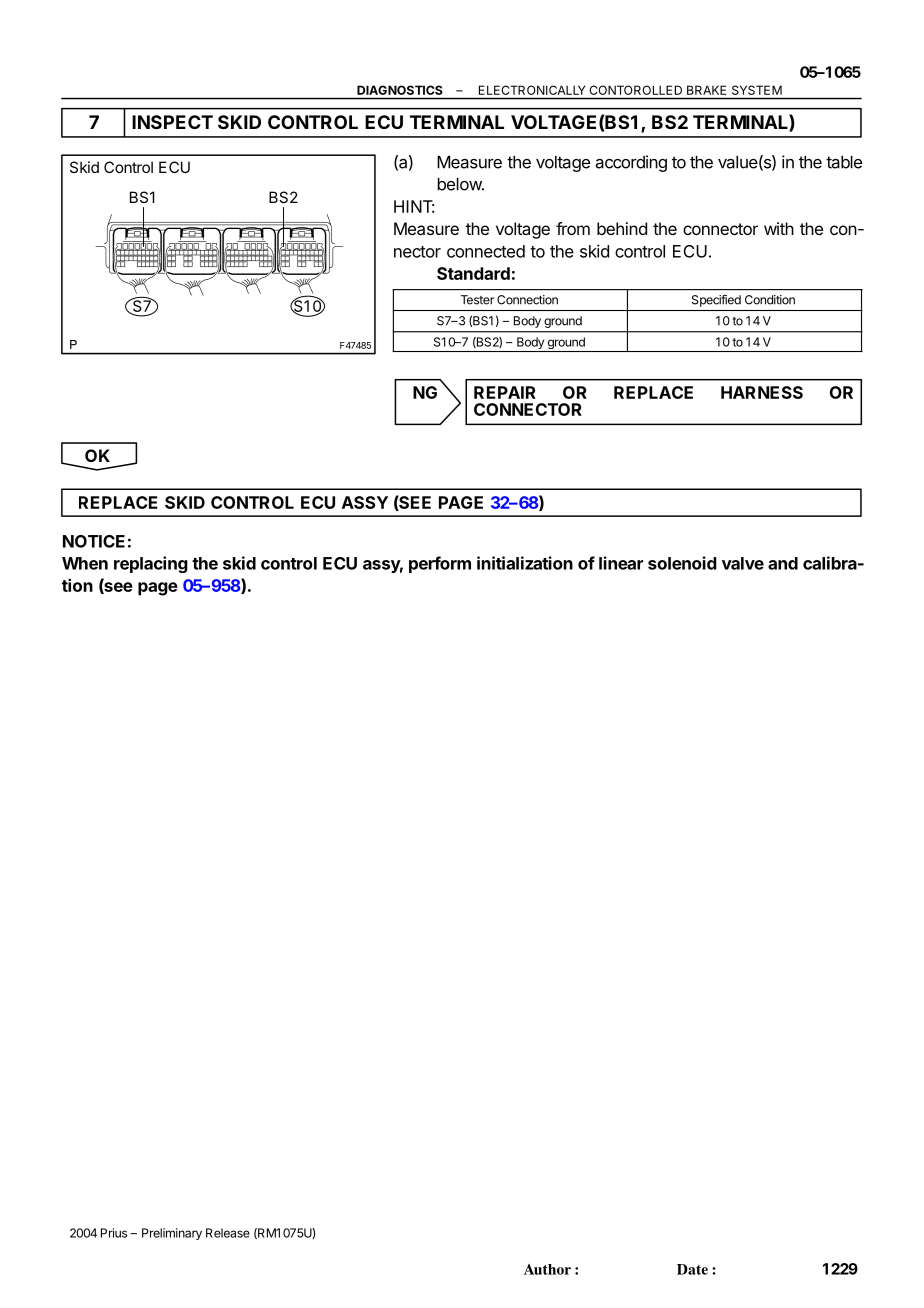 This image has width=924, height=1308. I want to click on Release, so click(228, 1233).
